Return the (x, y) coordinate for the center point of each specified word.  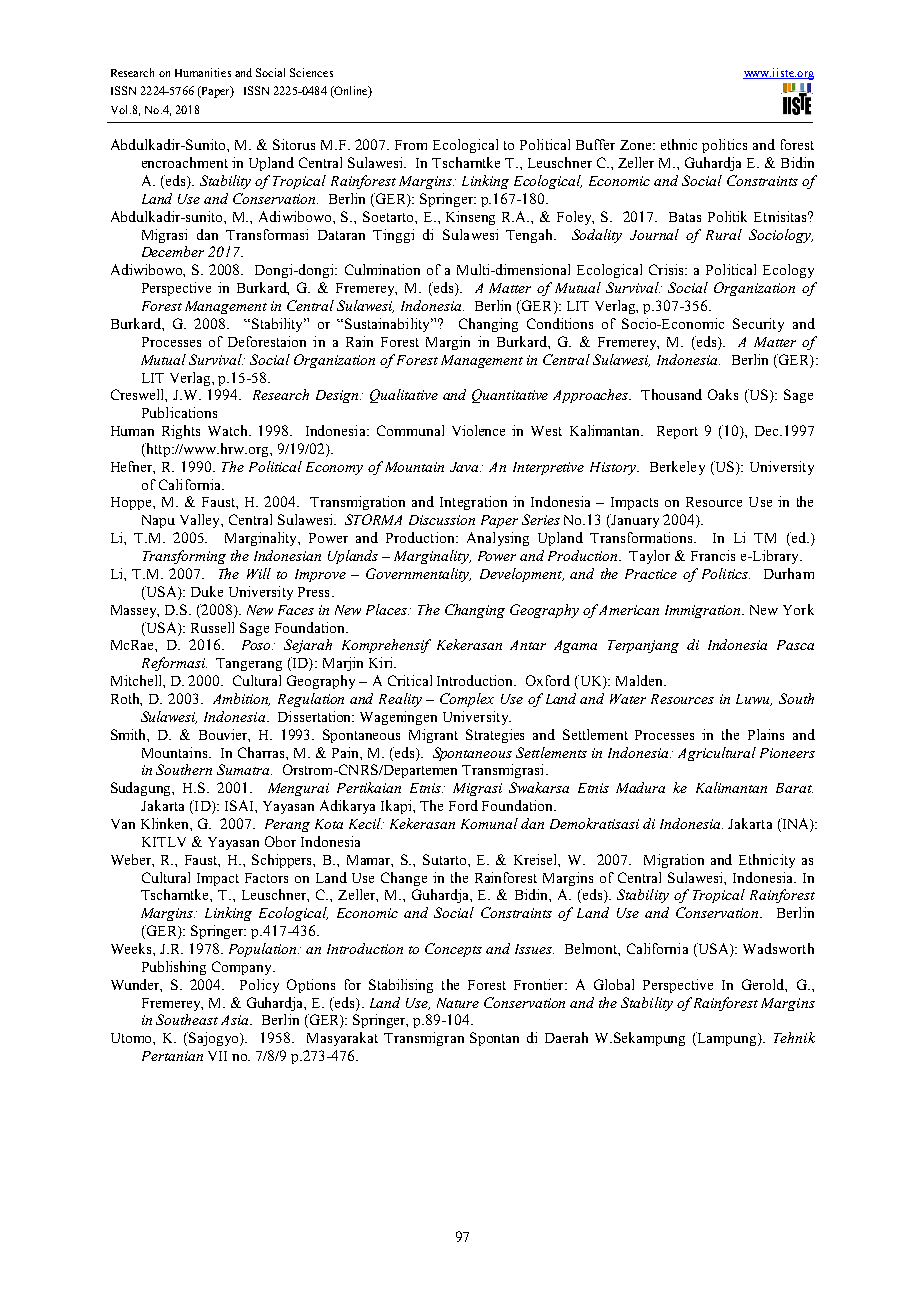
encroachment (185, 162)
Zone (637, 145)
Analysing (498, 539)
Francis (713, 555)
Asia (236, 1020)
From (411, 145)
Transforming (184, 557)
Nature (458, 1003)
